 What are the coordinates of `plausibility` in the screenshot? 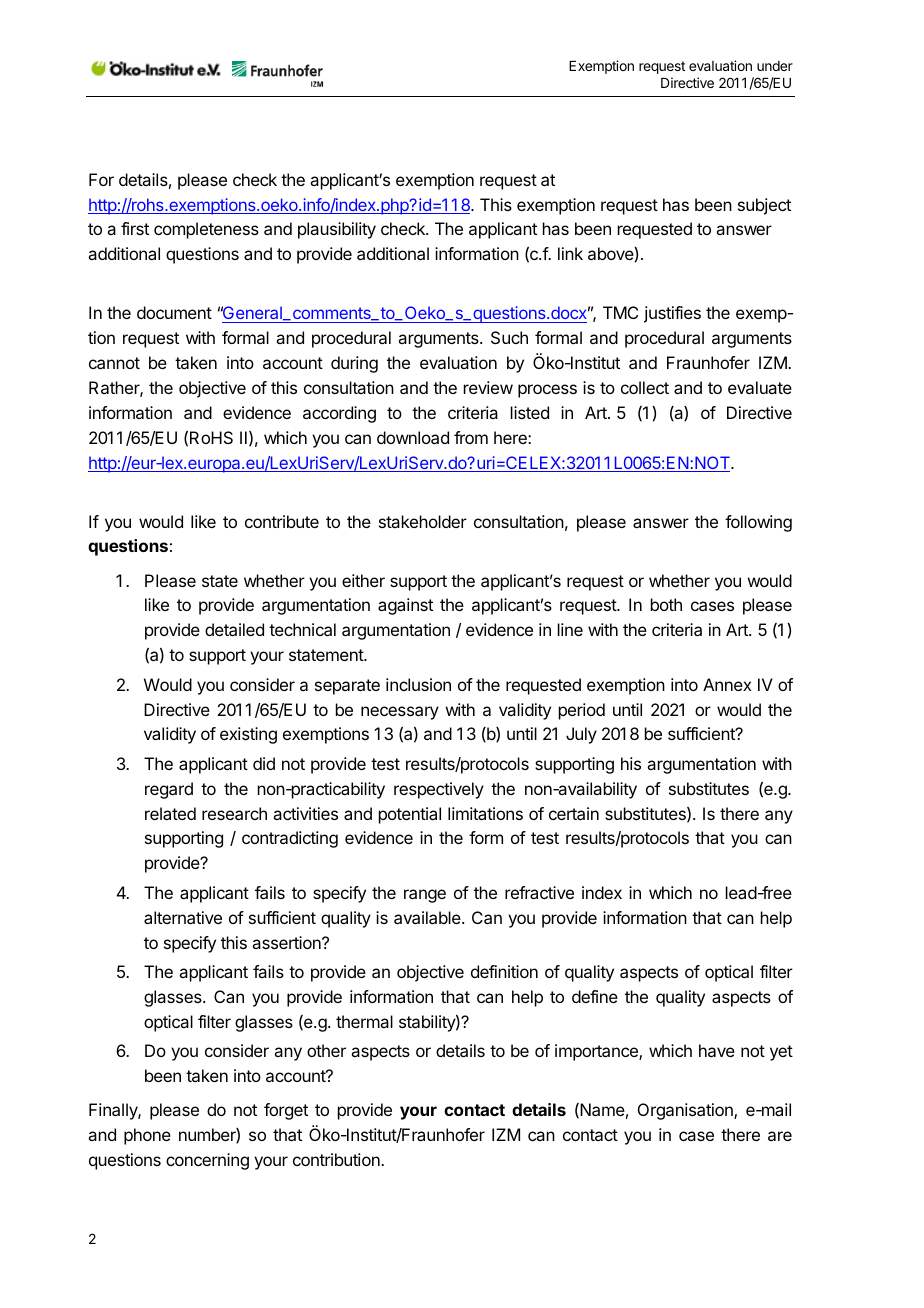 It's located at (337, 230).
